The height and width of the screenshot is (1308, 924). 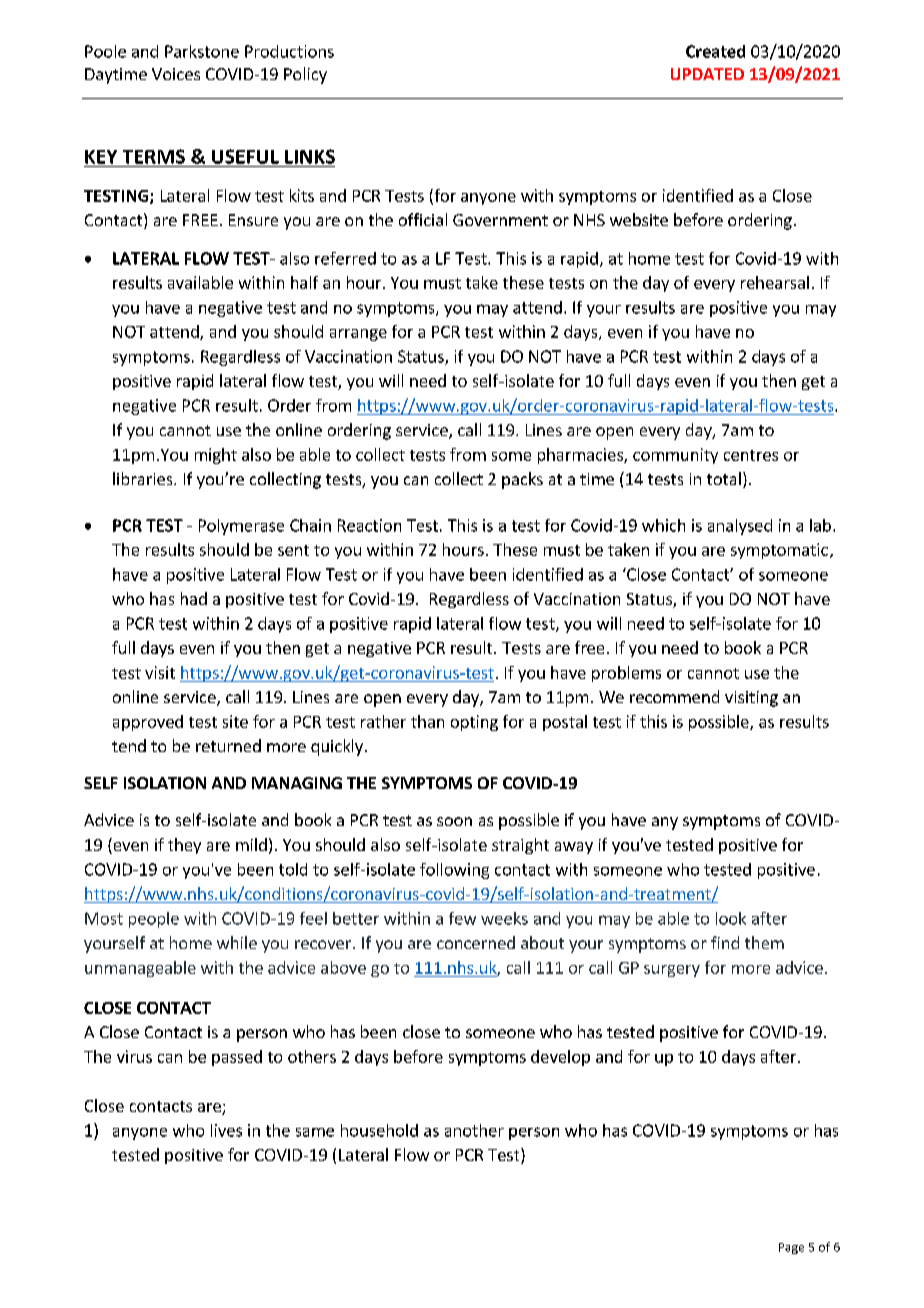 What do you see at coordinates (474, 1130) in the screenshot?
I see `another` at bounding box center [474, 1130].
